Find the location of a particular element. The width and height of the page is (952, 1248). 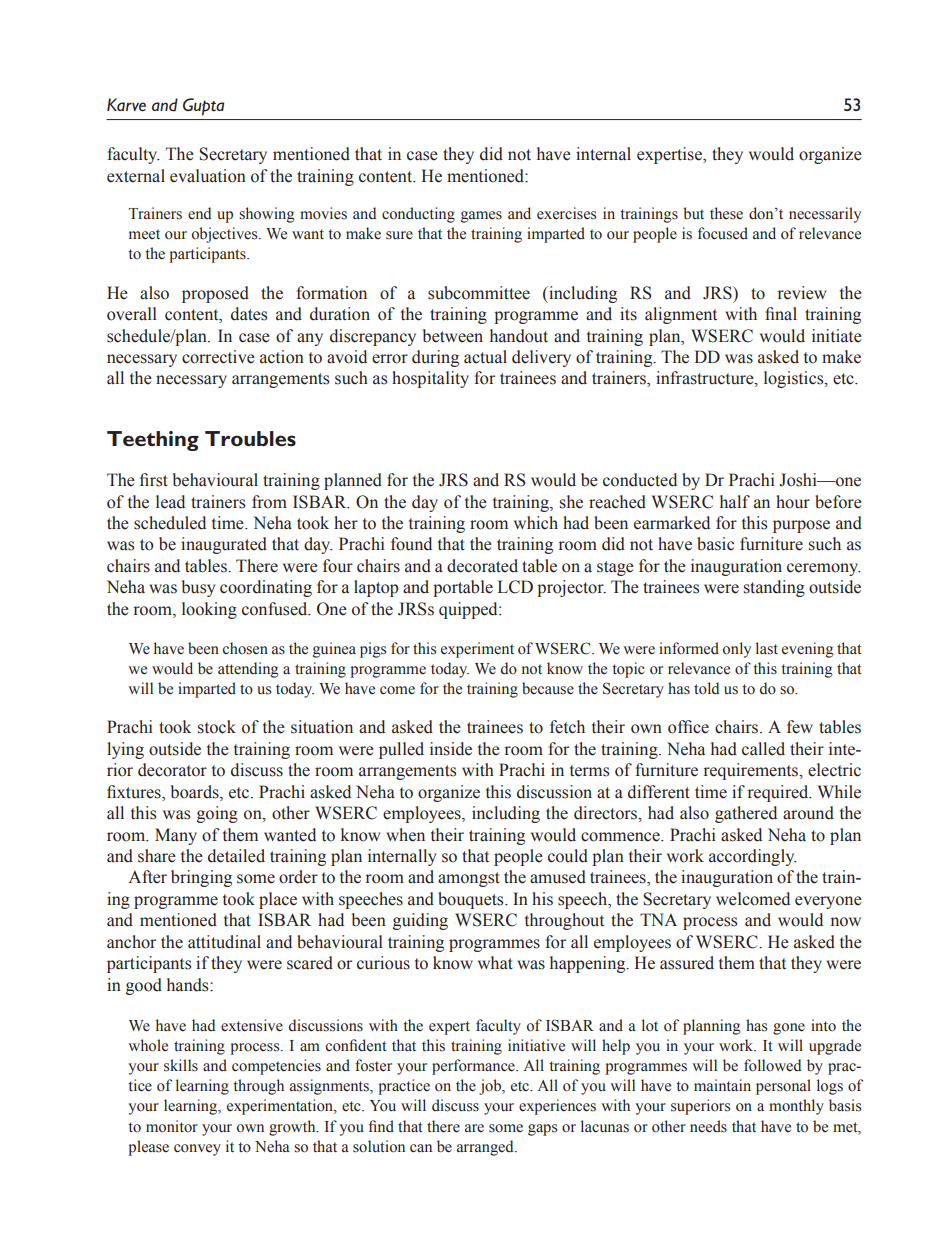

Troubles is located at coordinates (250, 439).
